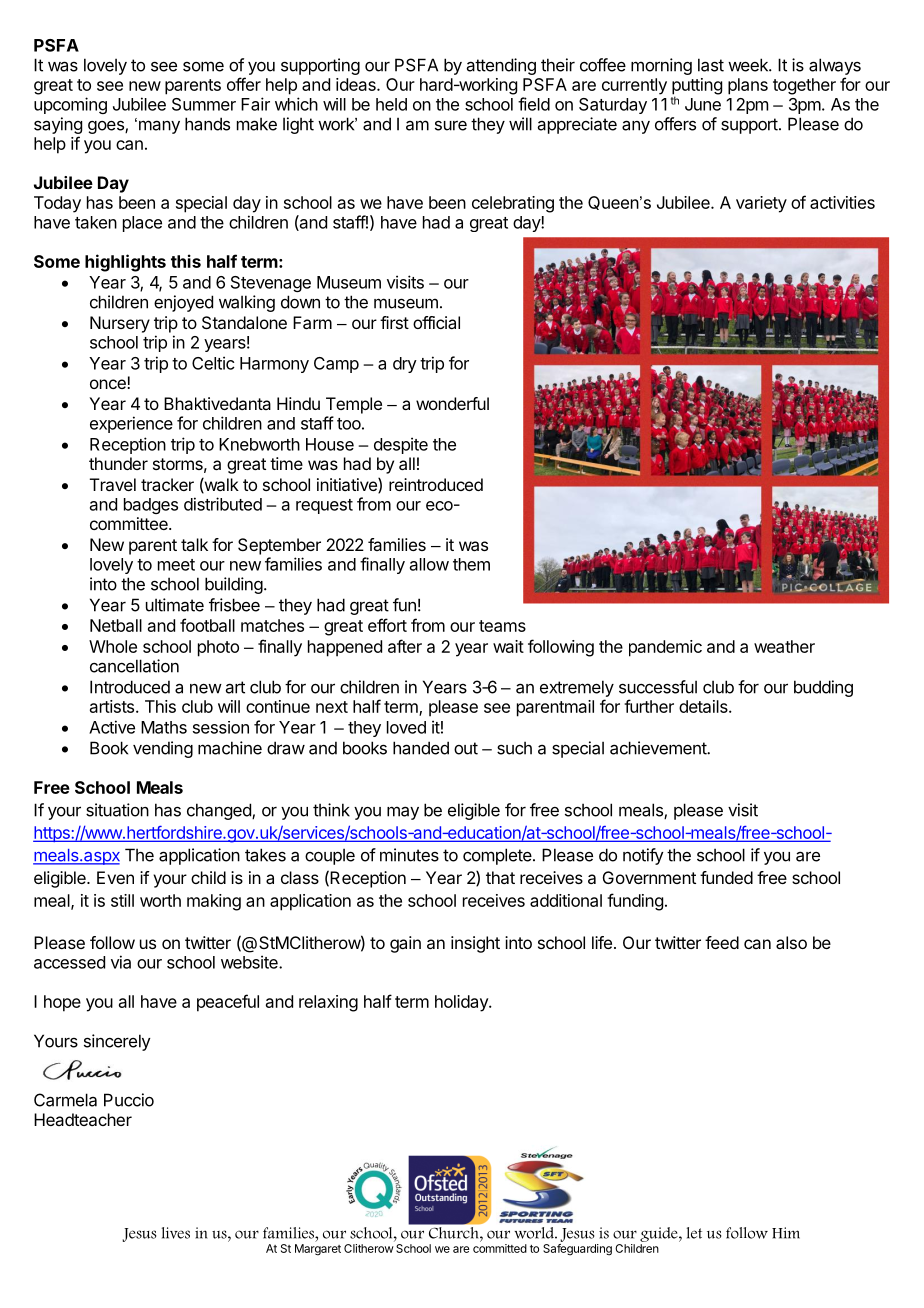 This document has width=924, height=1308. What do you see at coordinates (176, 1233) in the document?
I see `lives` at bounding box center [176, 1233].
